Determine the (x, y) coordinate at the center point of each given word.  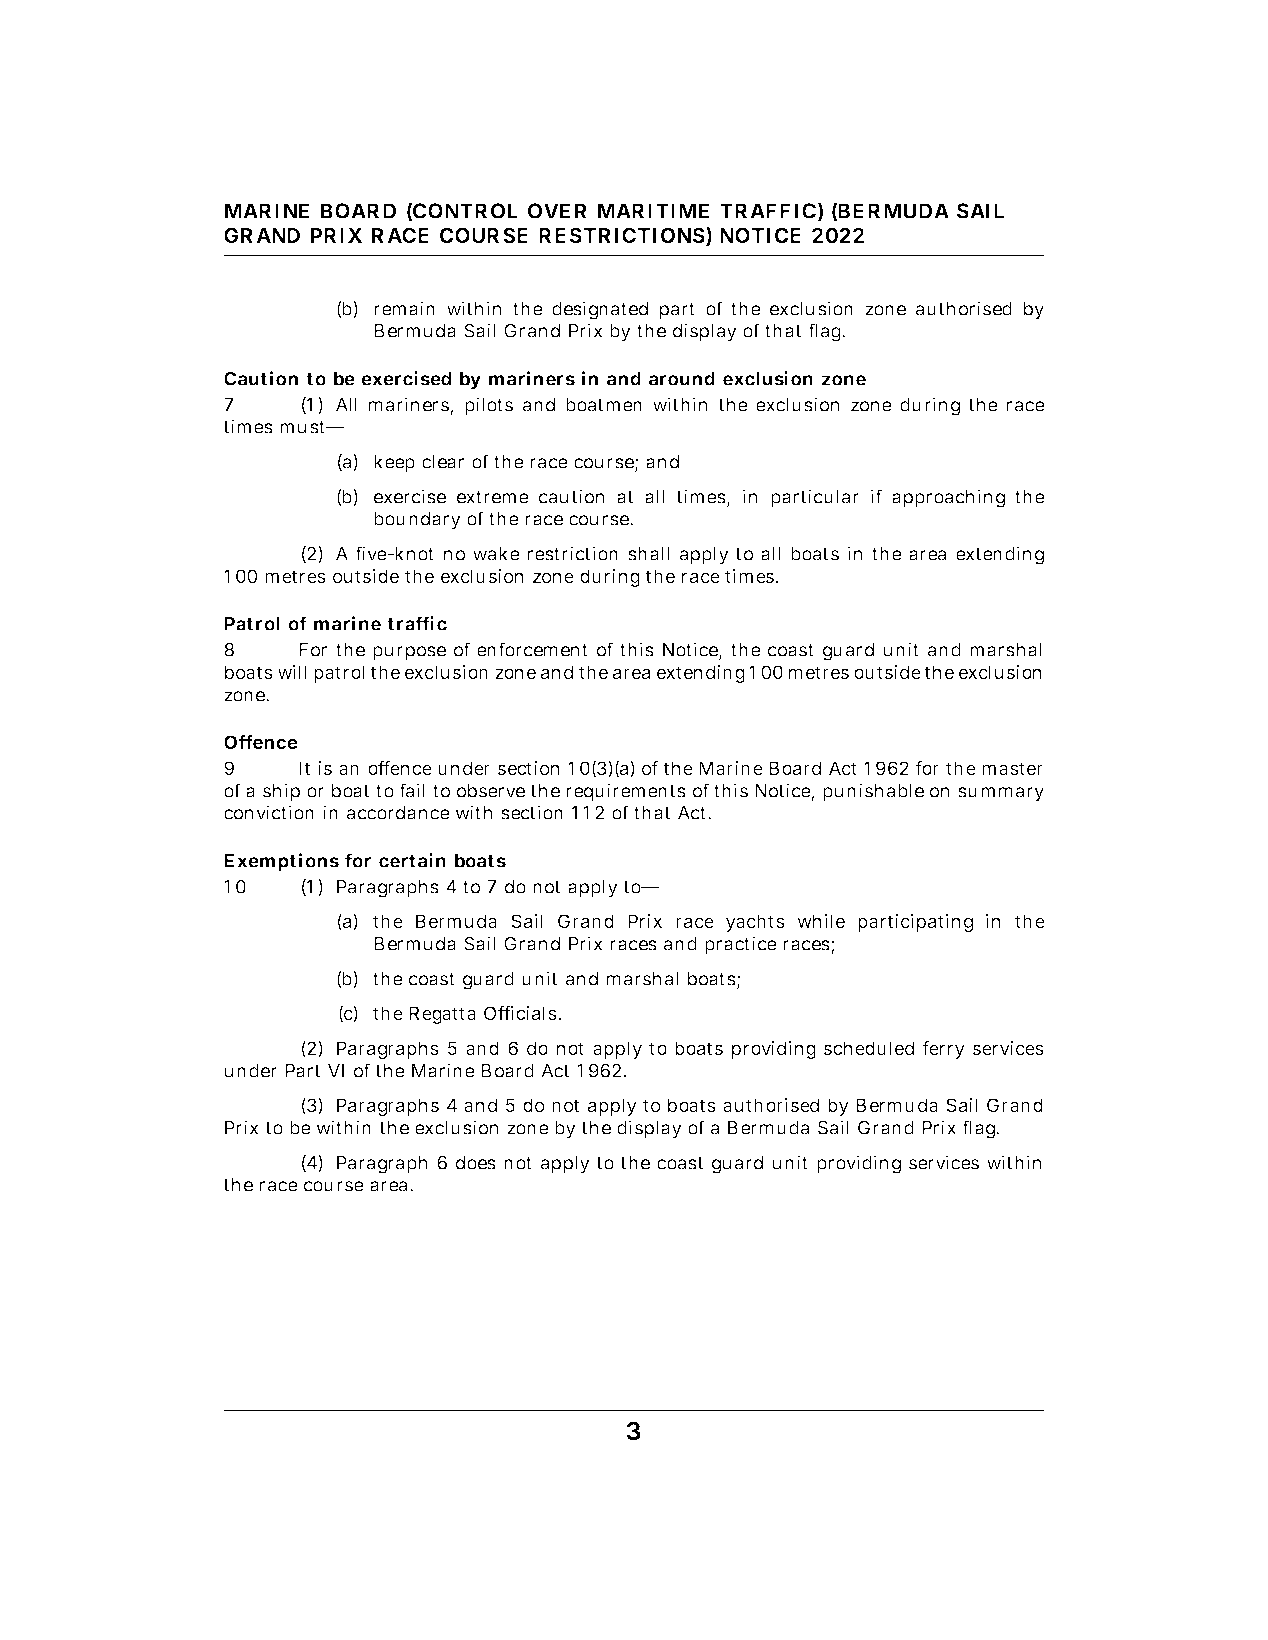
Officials (521, 1013)
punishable (873, 792)
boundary (417, 521)
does (476, 1163)
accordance (398, 813)
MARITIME (653, 211)
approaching (948, 498)
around (682, 379)
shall (648, 554)
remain (404, 308)
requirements (626, 792)
